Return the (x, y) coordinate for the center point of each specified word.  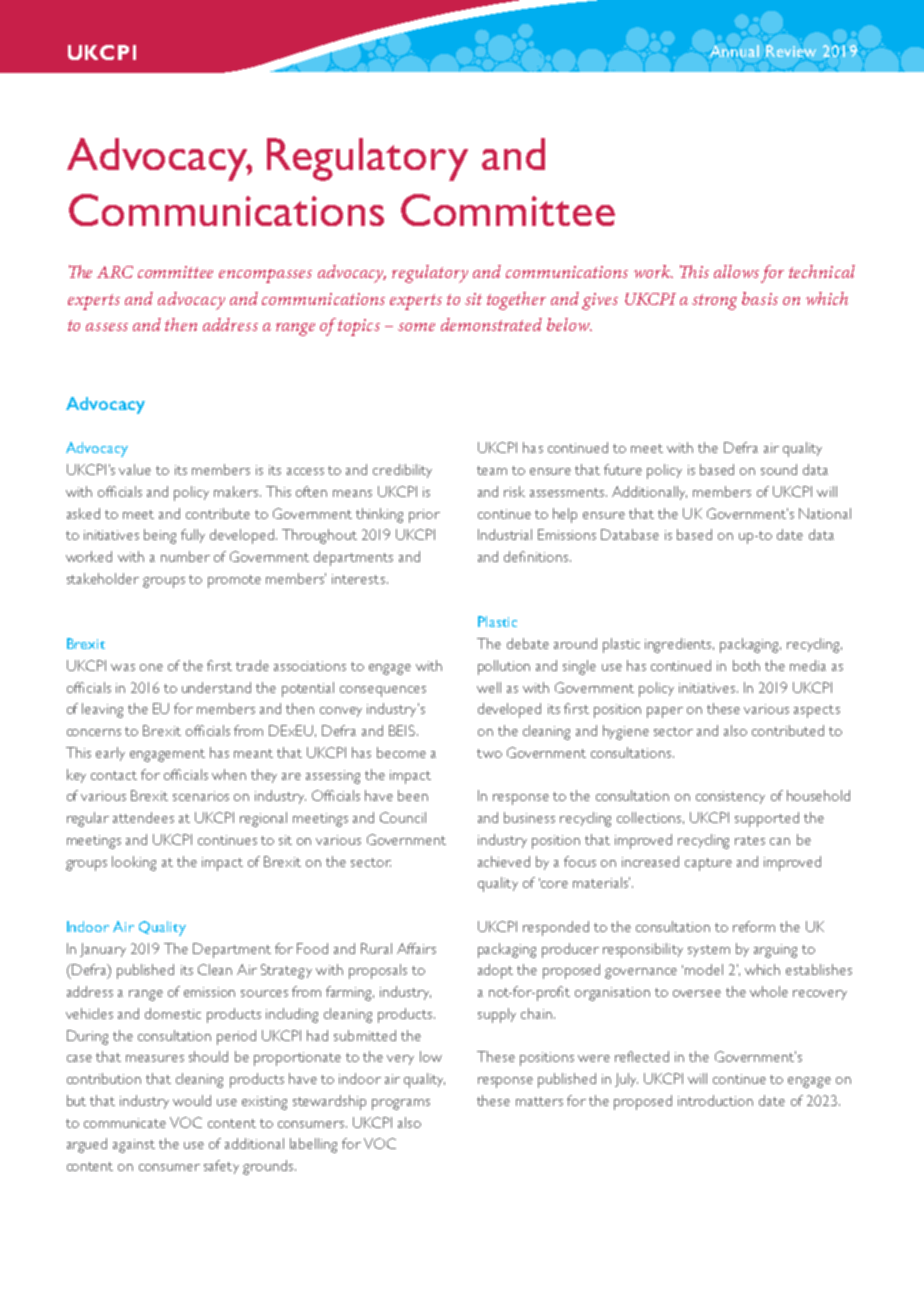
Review (791, 51)
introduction (715, 1100)
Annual (734, 51)
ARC (115, 272)
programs (401, 1104)
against (134, 1146)
